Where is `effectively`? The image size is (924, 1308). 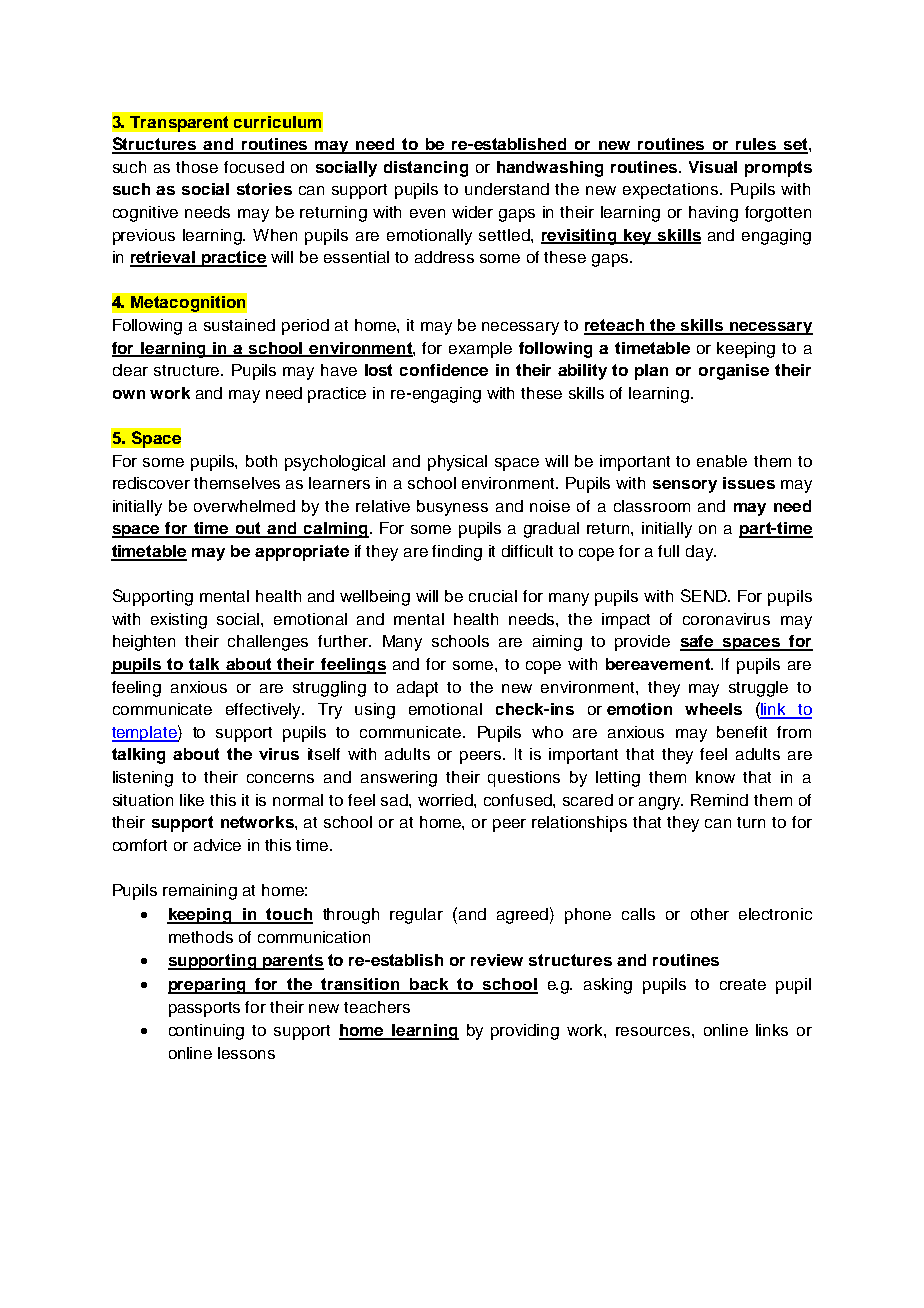
effectively is located at coordinates (265, 711).
